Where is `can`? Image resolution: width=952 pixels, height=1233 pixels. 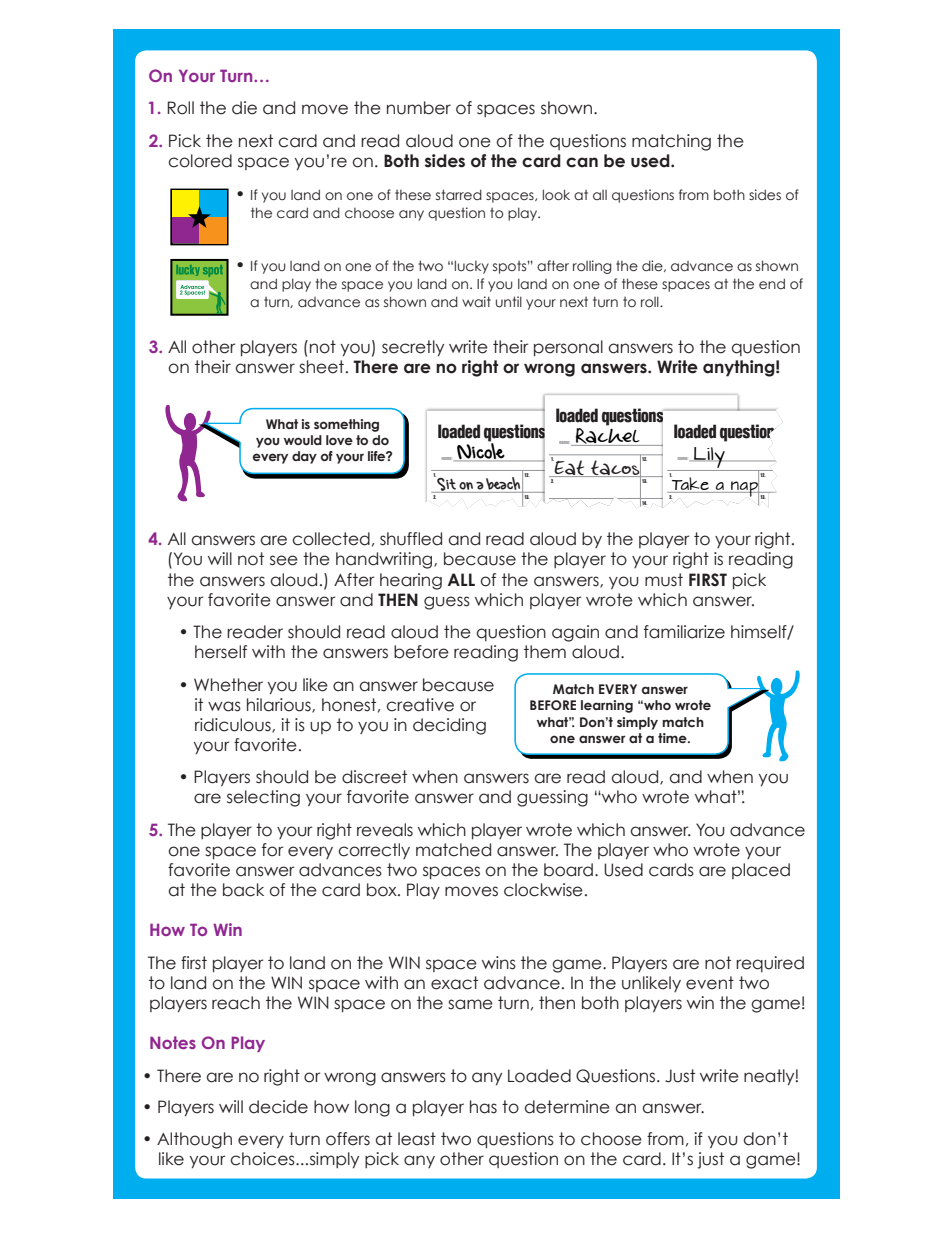 can is located at coordinates (582, 162).
